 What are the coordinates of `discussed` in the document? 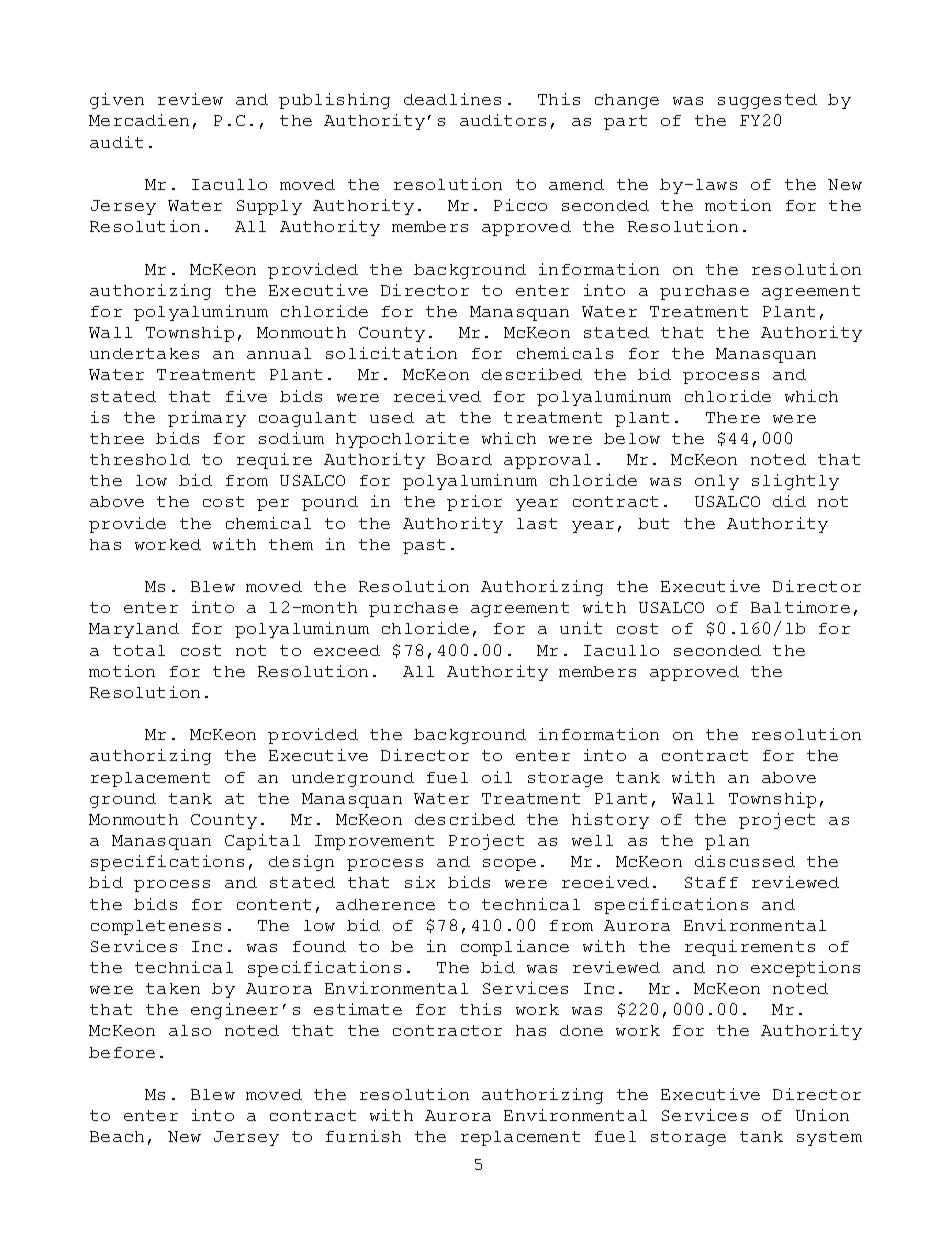 It's located at (745, 861).
